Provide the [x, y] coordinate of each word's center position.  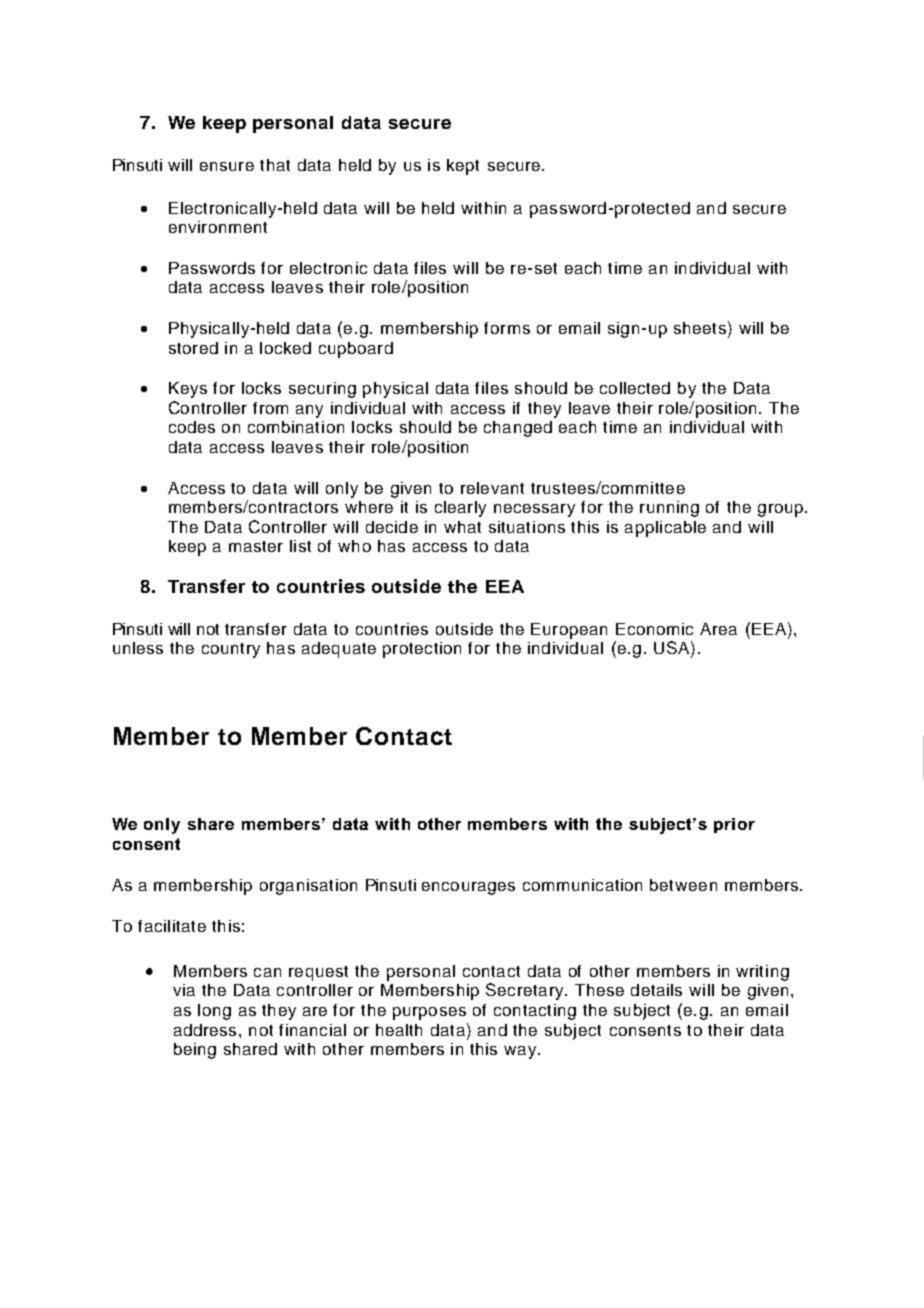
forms [507, 328]
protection [422, 650]
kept [463, 167]
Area [718, 629]
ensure [227, 166]
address [205, 1030]
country [231, 650]
